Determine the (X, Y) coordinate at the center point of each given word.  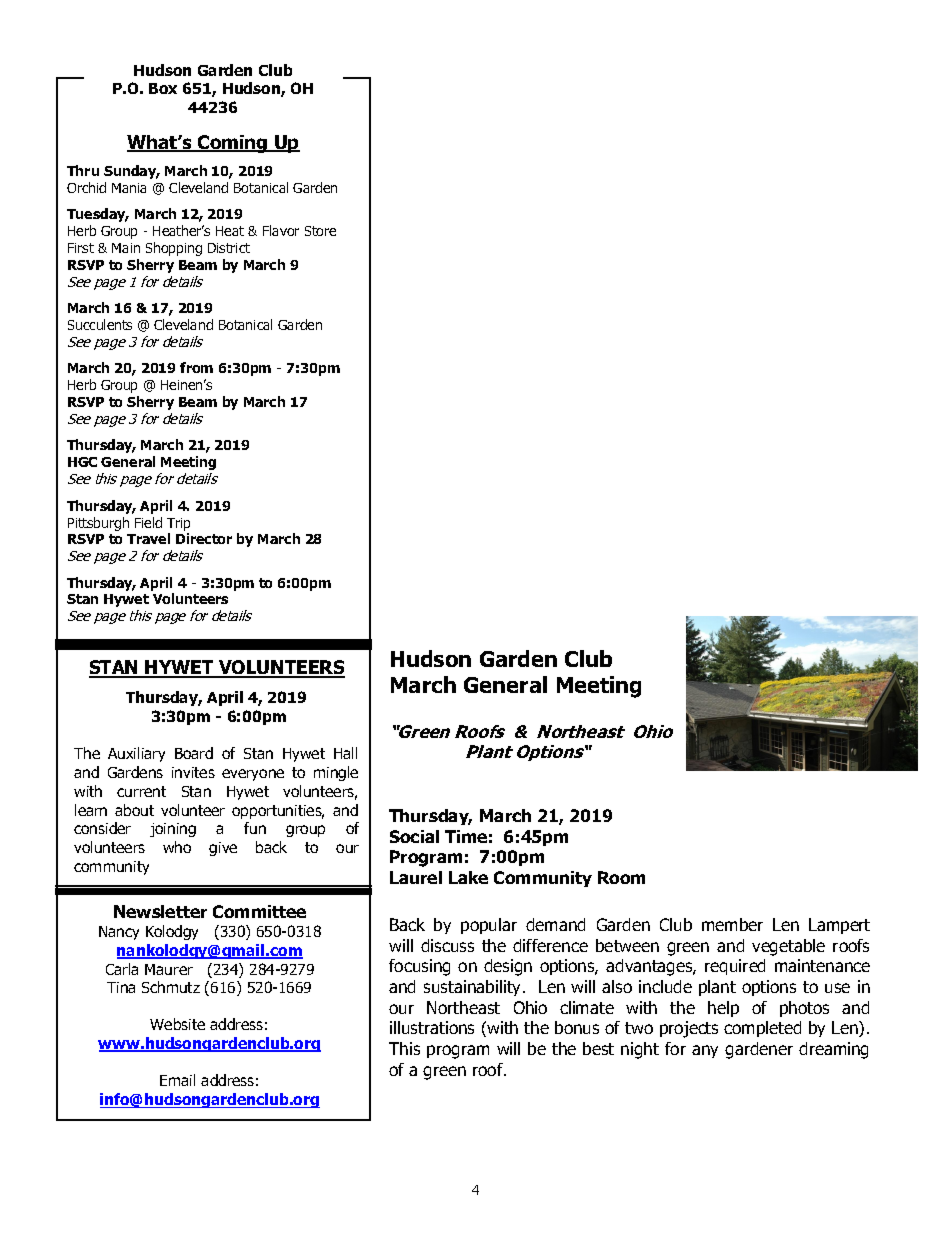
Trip (178, 524)
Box (163, 88)
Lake (468, 877)
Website (177, 1024)
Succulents (100, 324)
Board (194, 753)
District (229, 248)
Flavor (281, 230)
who (177, 847)
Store (320, 231)
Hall (345, 753)
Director (204, 538)
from (196, 367)
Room (621, 877)
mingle (336, 773)
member (732, 924)
